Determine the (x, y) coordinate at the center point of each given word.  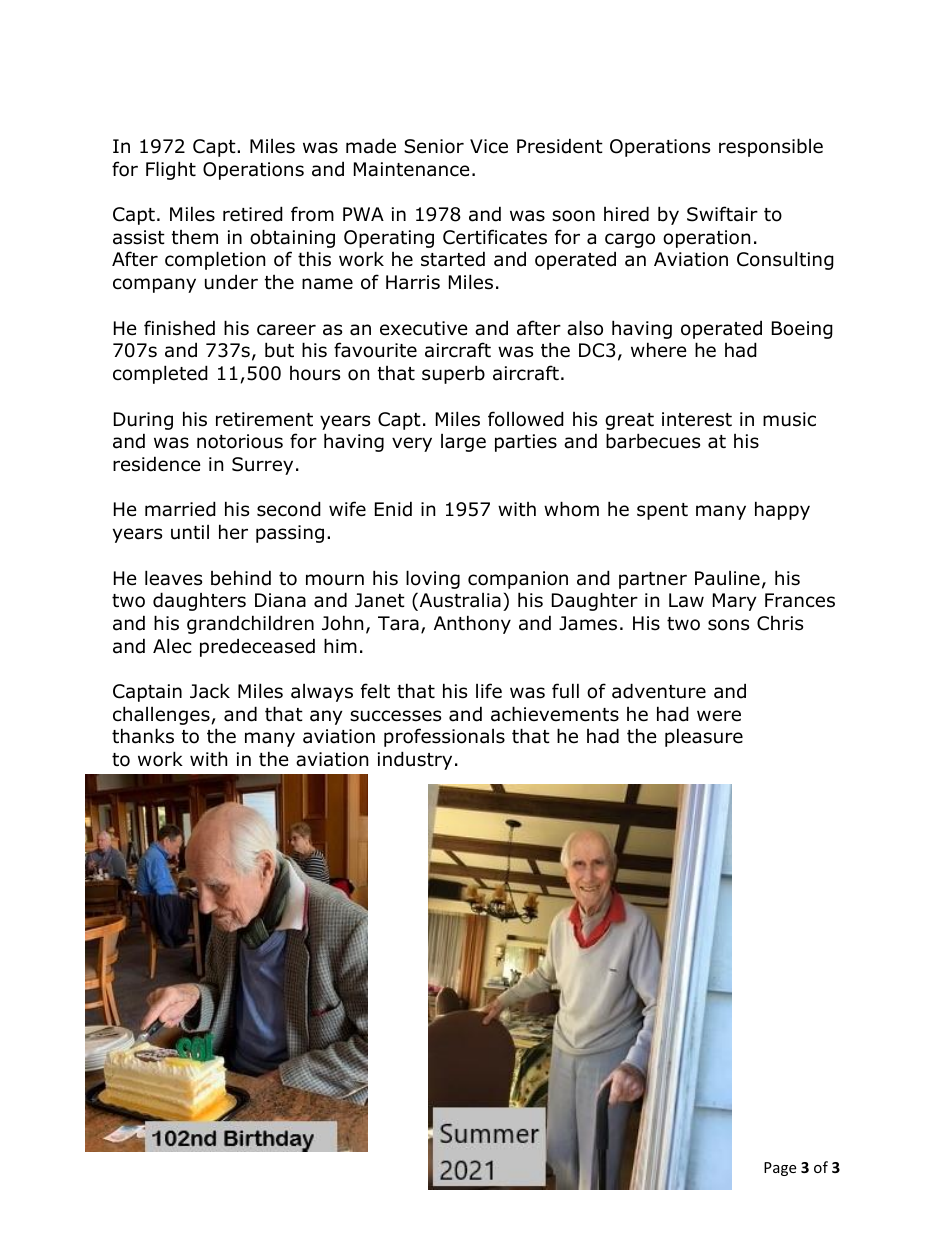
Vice (489, 146)
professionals (444, 737)
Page (780, 1169)
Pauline (727, 578)
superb (453, 374)
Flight (171, 170)
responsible (771, 147)
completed (160, 374)
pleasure (704, 737)
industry (415, 760)
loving (433, 579)
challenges (161, 715)
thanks (143, 736)
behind (241, 578)
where (659, 350)
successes (395, 716)
